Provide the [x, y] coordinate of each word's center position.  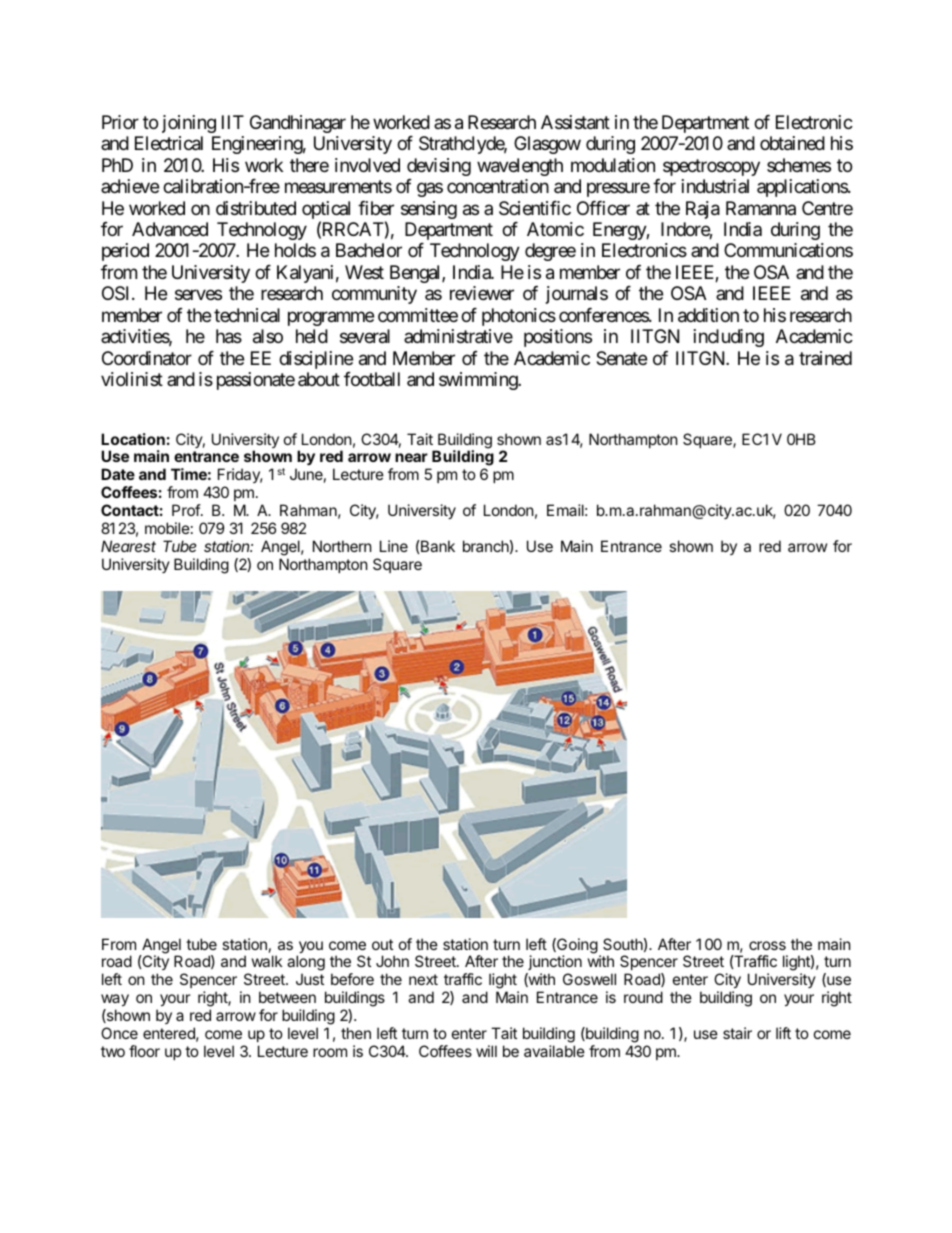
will [486, 1051]
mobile [167, 528]
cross [767, 945]
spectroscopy [711, 167]
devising [439, 167]
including [729, 338]
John [392, 961]
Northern [342, 546]
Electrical [169, 143]
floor [144, 1051]
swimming [479, 381]
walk [267, 961]
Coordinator [147, 358]
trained [825, 358]
